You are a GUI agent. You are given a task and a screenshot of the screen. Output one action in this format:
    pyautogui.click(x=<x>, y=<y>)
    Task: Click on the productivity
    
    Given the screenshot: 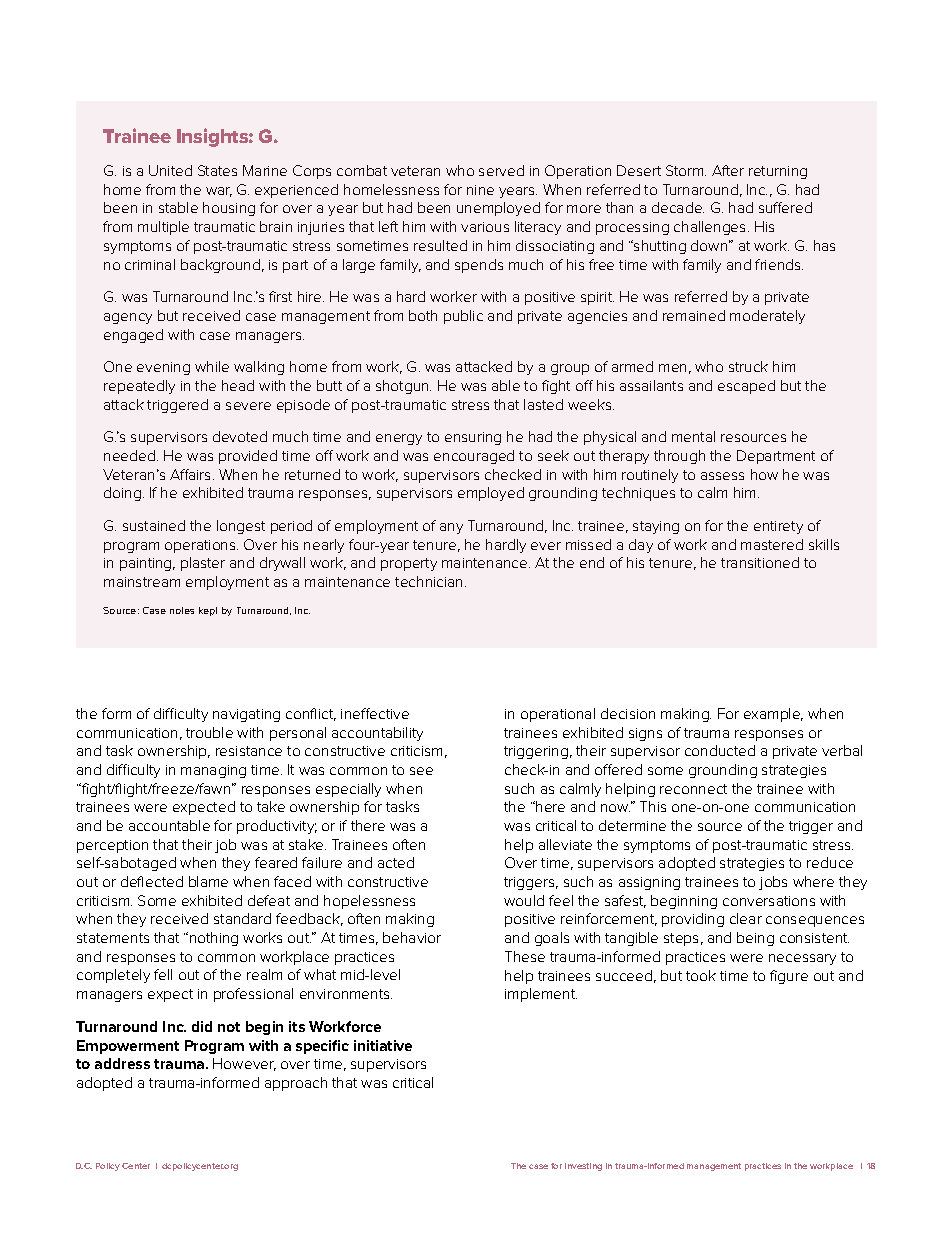 What is the action you would take?
    pyautogui.click(x=277, y=827)
